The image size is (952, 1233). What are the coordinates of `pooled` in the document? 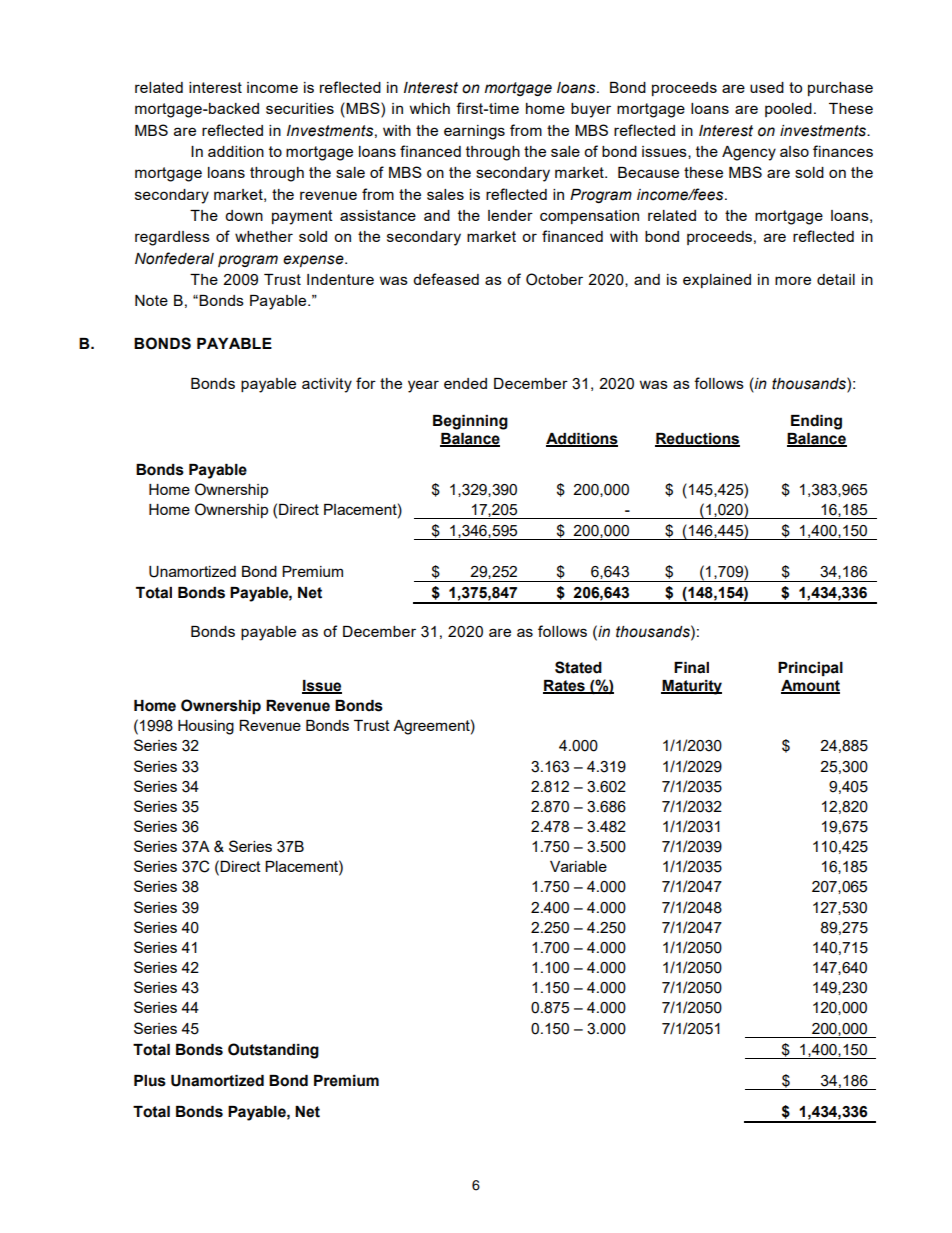 It's located at (788, 110).
